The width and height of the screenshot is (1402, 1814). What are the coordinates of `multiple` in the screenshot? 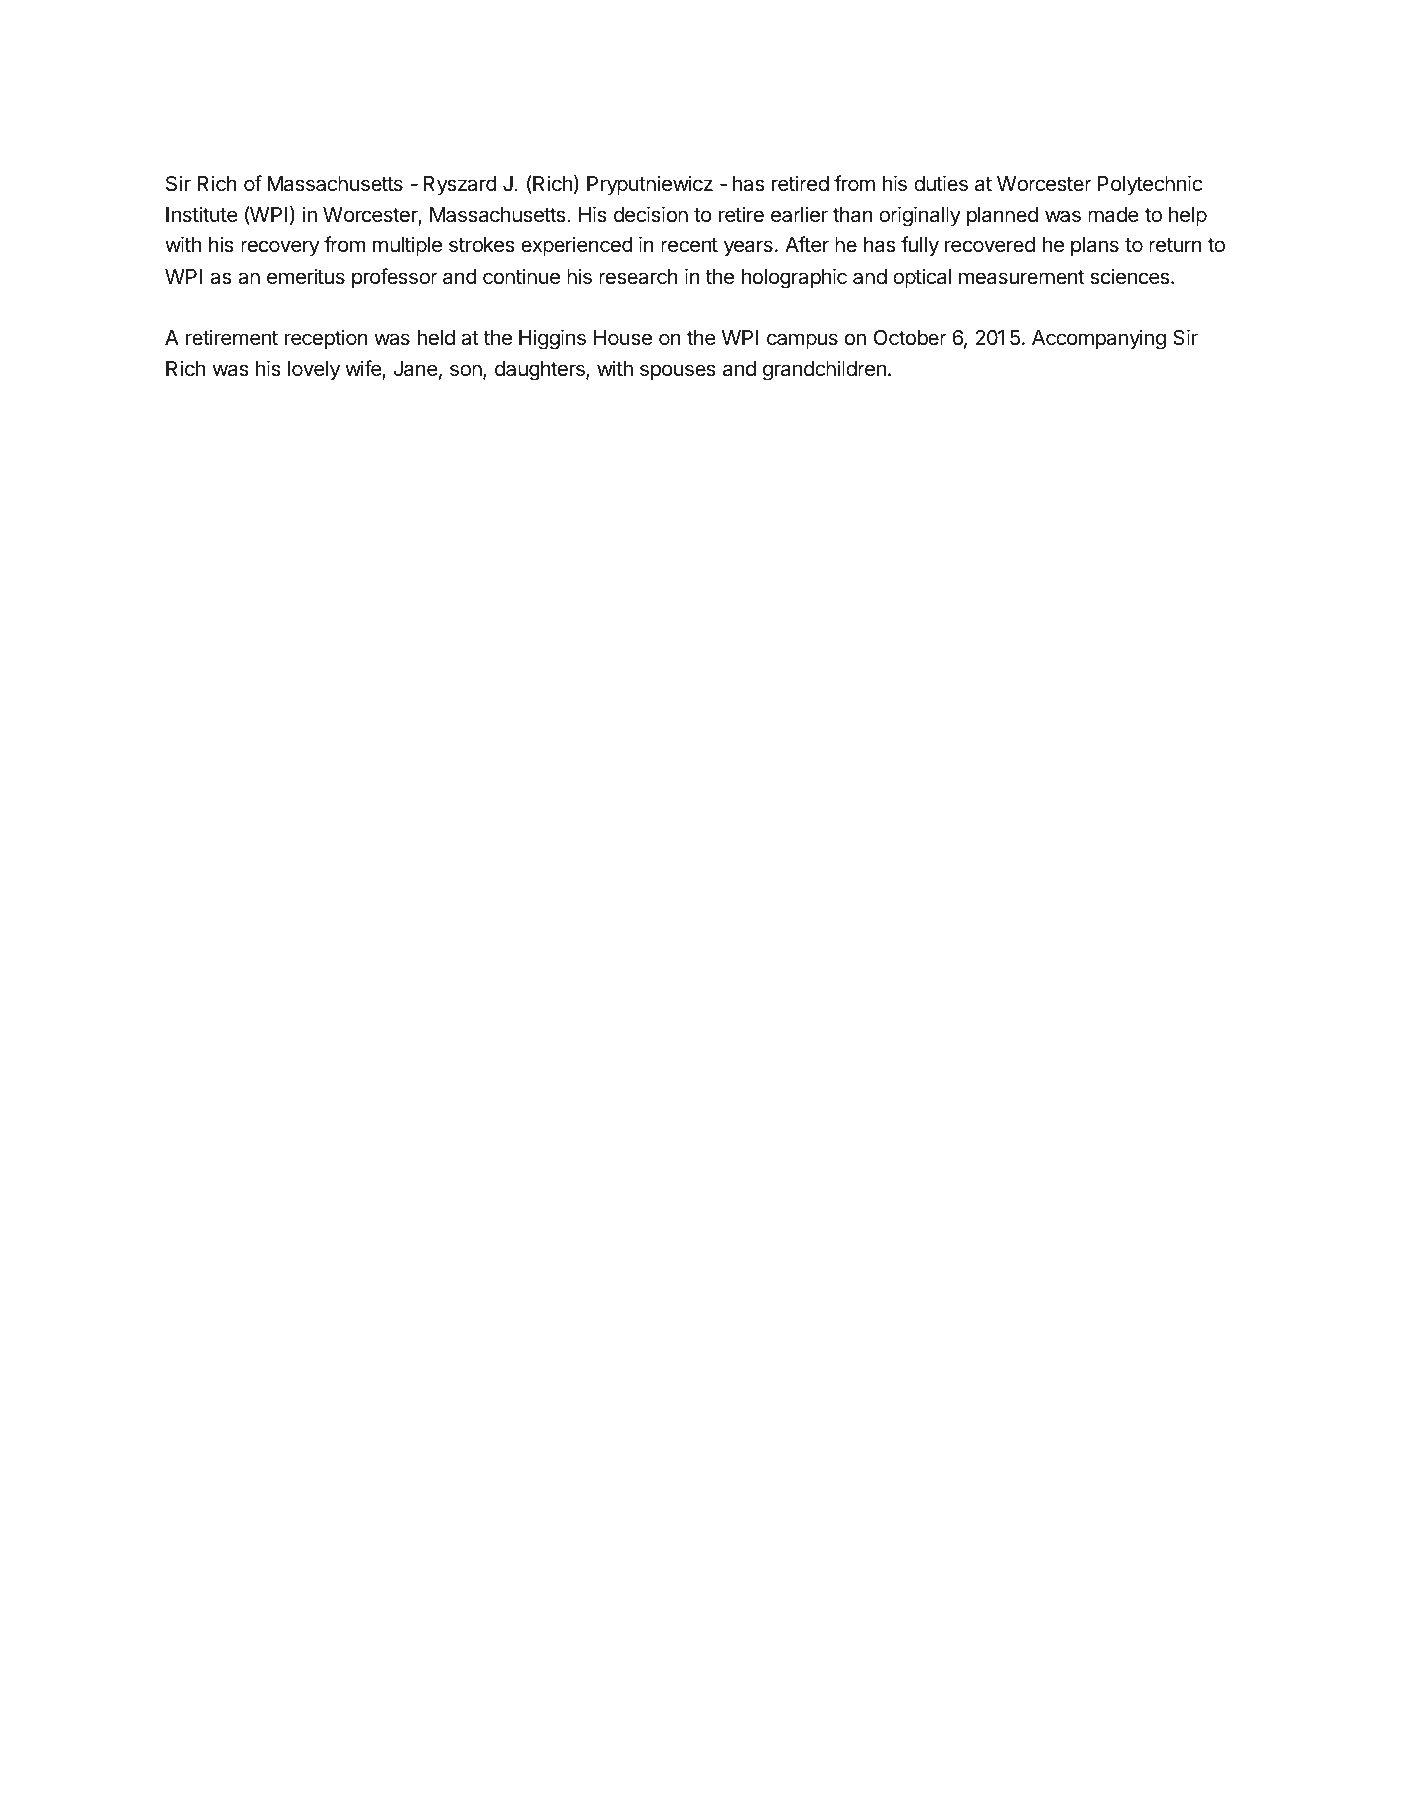 It's located at (407, 246).
